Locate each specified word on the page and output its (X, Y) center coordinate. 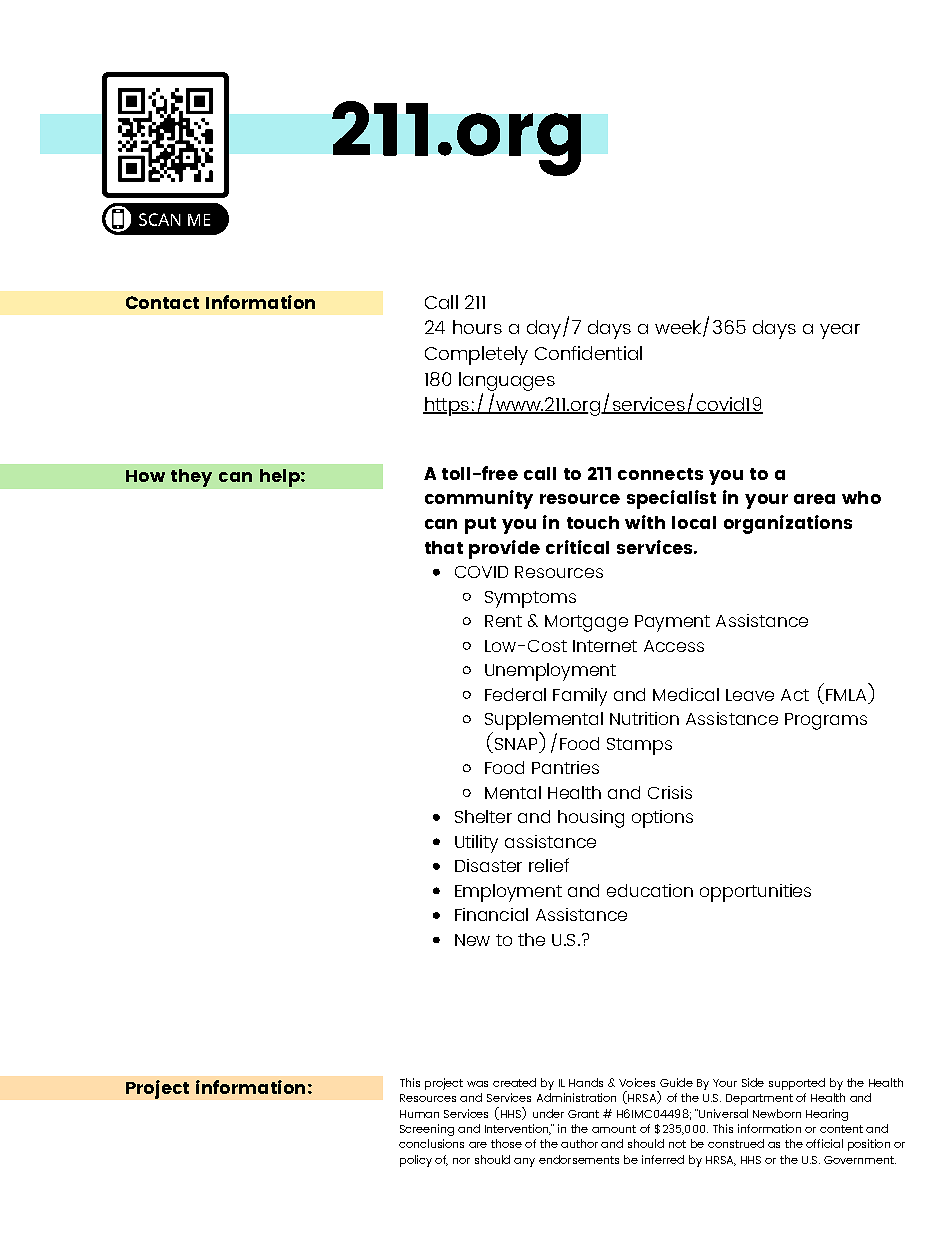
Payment (672, 623)
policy (416, 1161)
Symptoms (530, 599)
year (840, 331)
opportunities (755, 893)
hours (477, 327)
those (506, 1143)
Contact (162, 302)
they (191, 478)
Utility (476, 844)
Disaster (488, 865)
